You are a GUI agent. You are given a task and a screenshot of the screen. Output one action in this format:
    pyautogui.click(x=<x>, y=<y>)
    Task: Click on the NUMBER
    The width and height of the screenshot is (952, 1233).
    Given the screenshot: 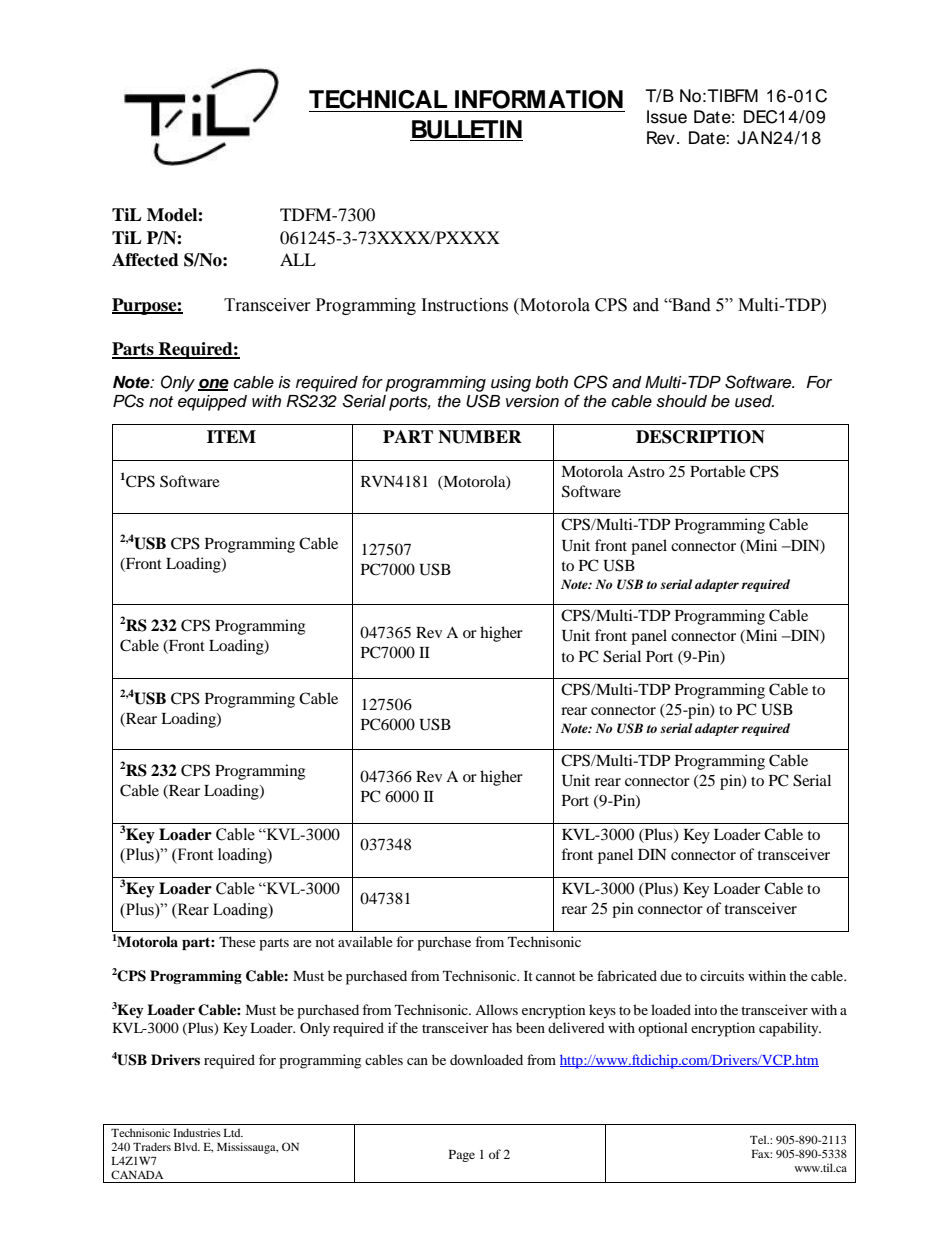 What is the action you would take?
    pyautogui.click(x=480, y=437)
